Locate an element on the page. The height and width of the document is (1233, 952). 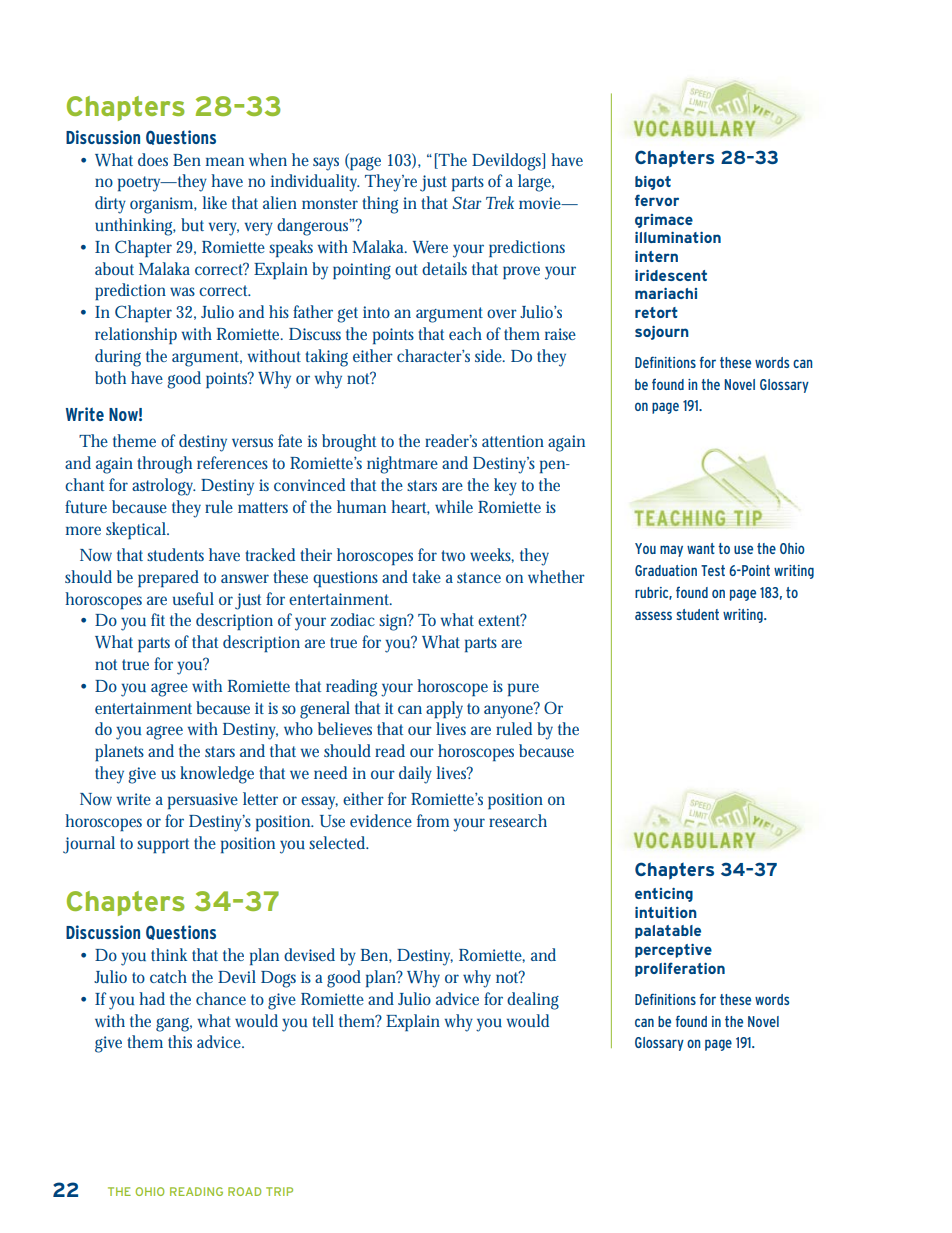
apply is located at coordinates (444, 710).
